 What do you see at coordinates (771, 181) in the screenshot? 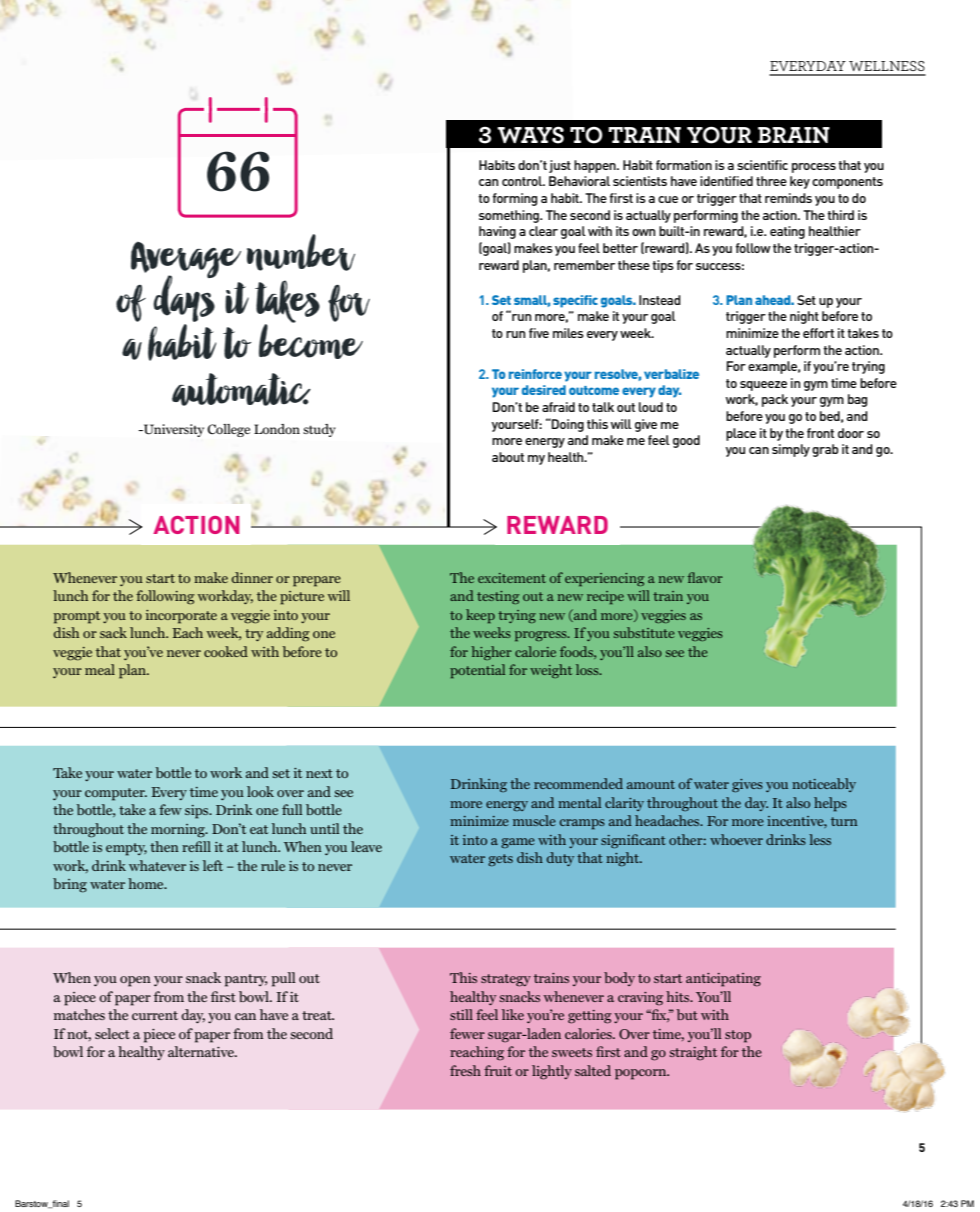
I see `three` at bounding box center [771, 181].
